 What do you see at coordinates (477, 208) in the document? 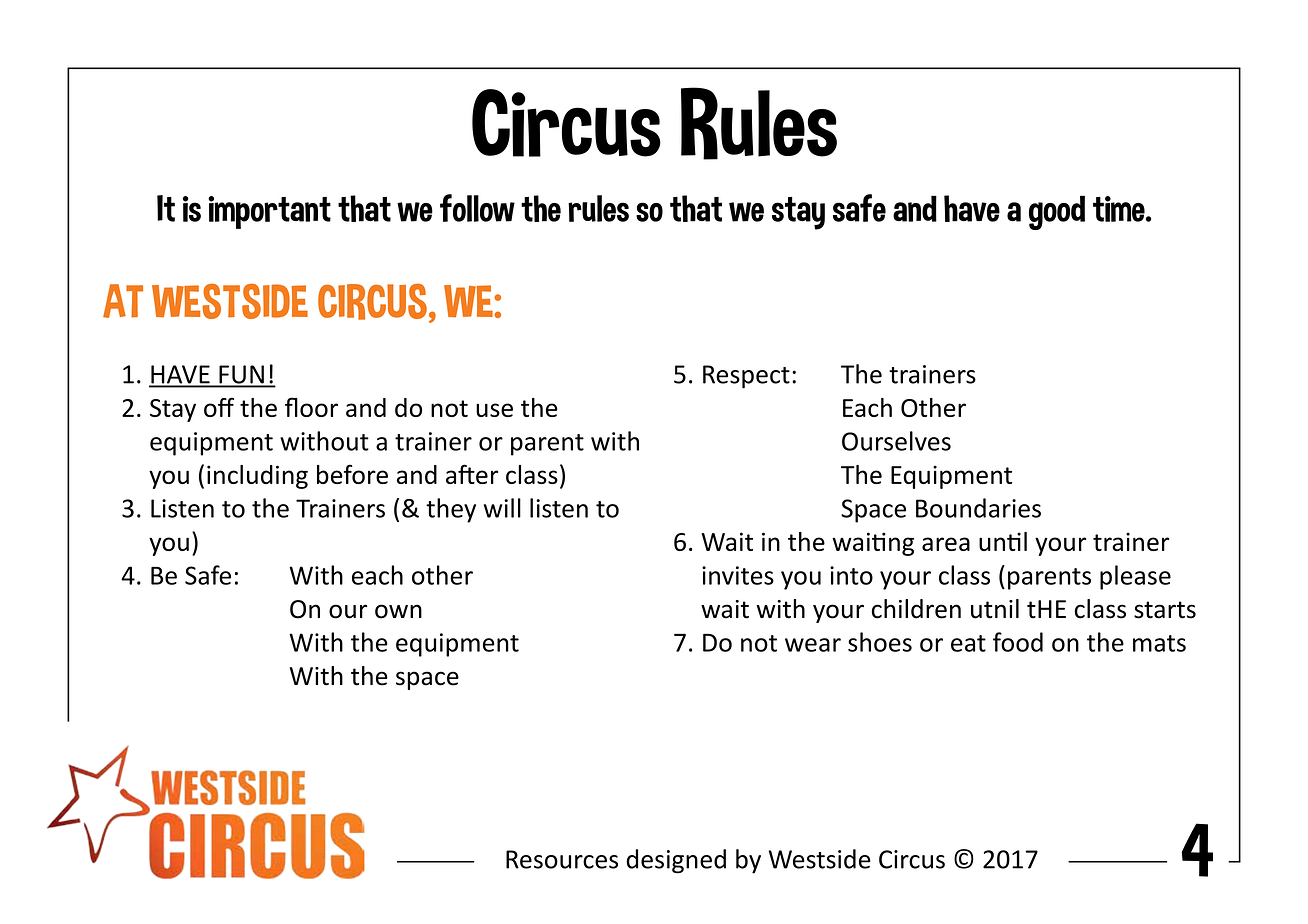
I see `follow` at bounding box center [477, 208].
